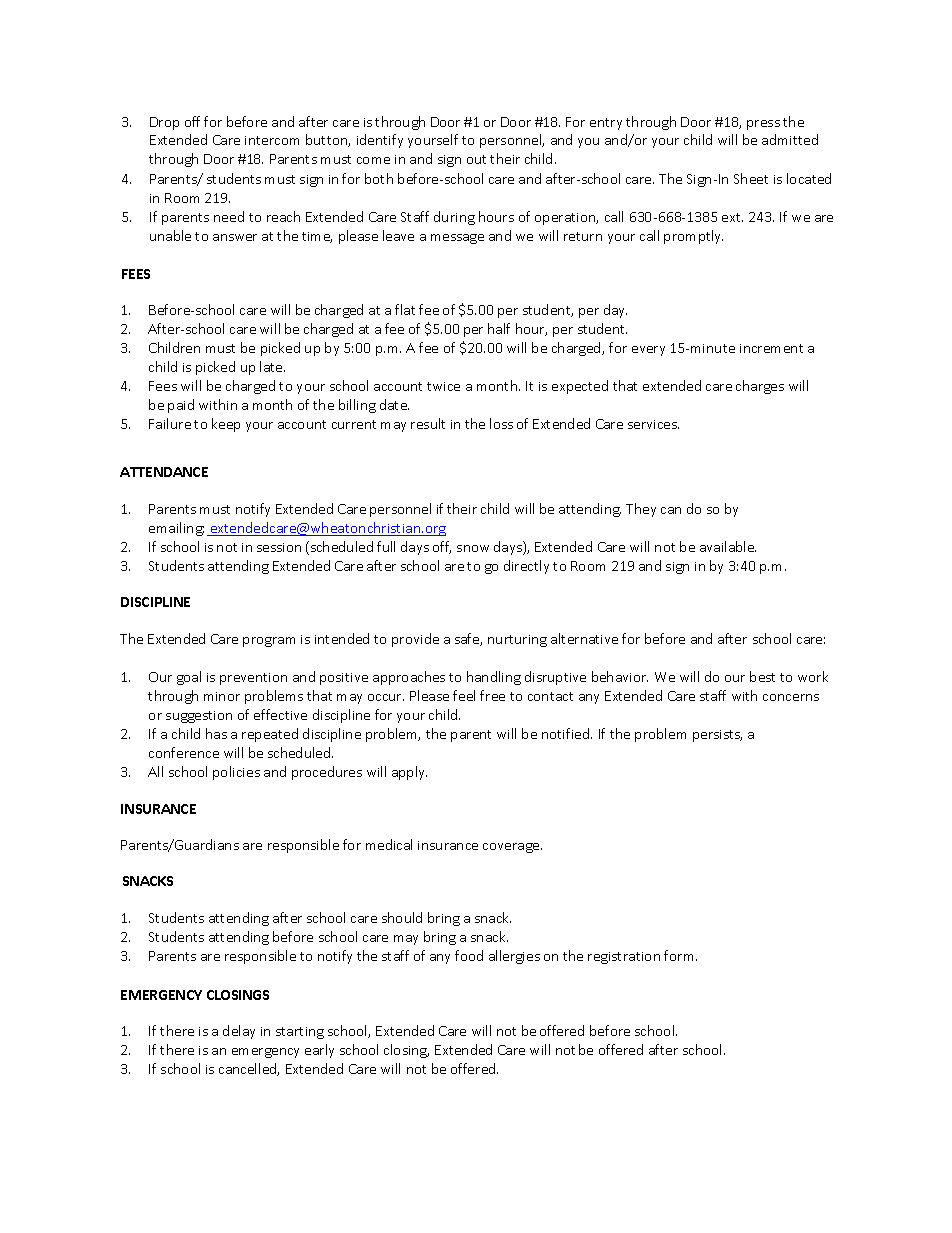 The width and height of the screenshot is (952, 1233). Describe the element at coordinates (751, 178) in the screenshot. I see `Sheet` at that location.
